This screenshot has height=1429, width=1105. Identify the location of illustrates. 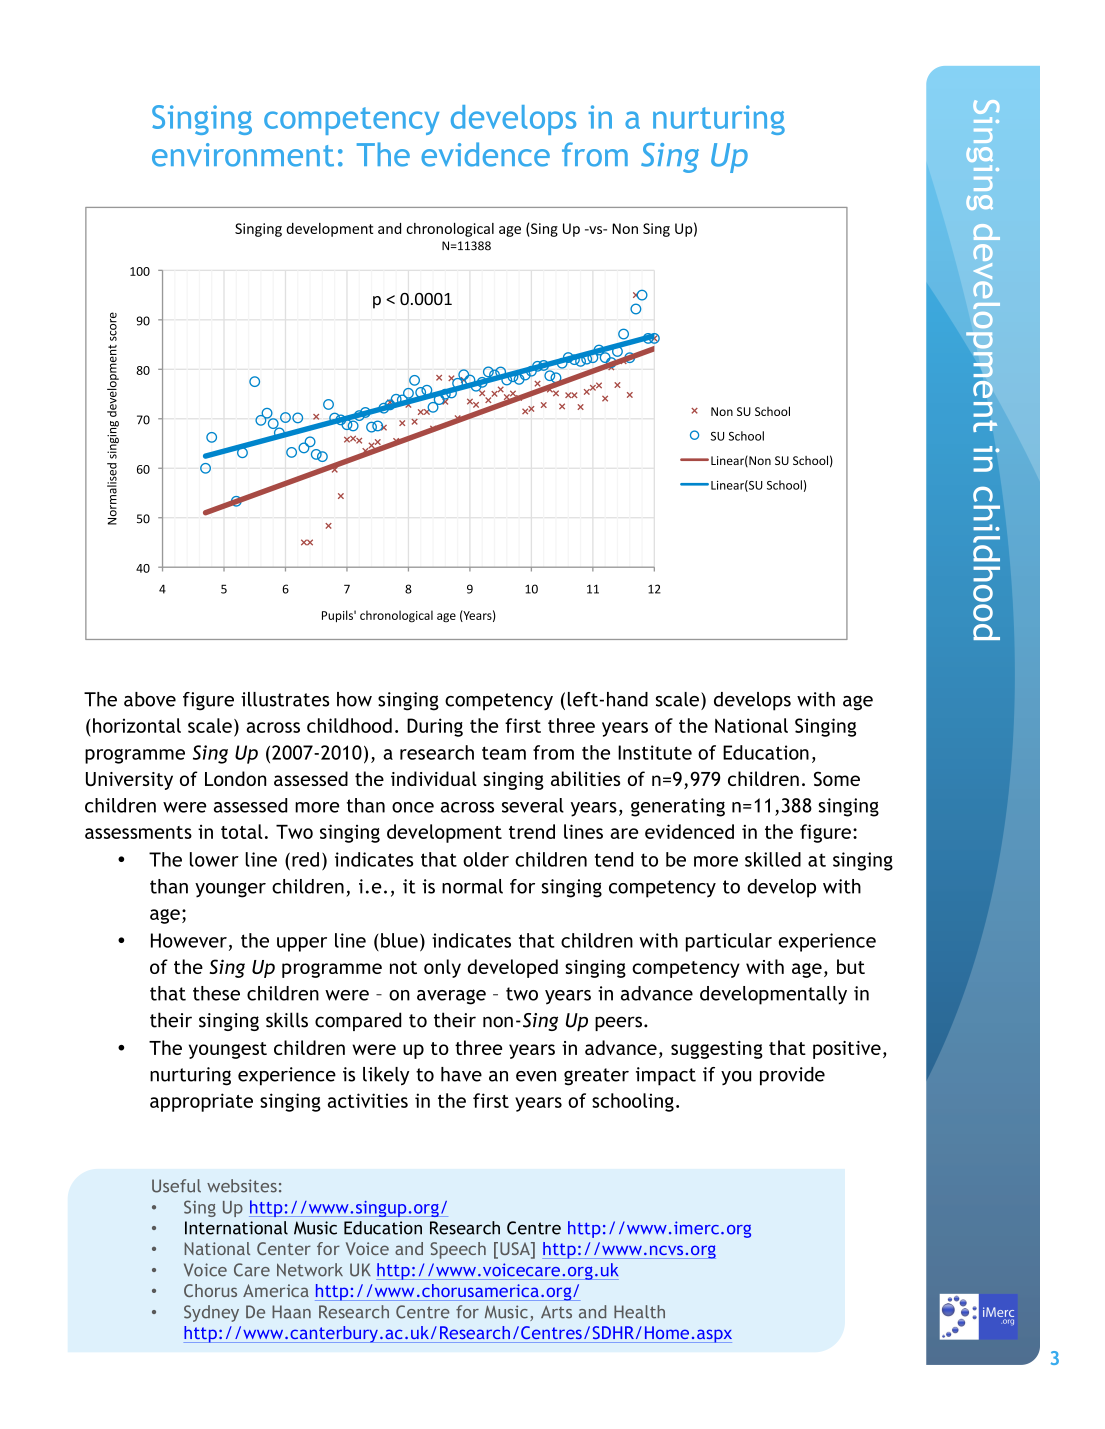
(285, 699).
